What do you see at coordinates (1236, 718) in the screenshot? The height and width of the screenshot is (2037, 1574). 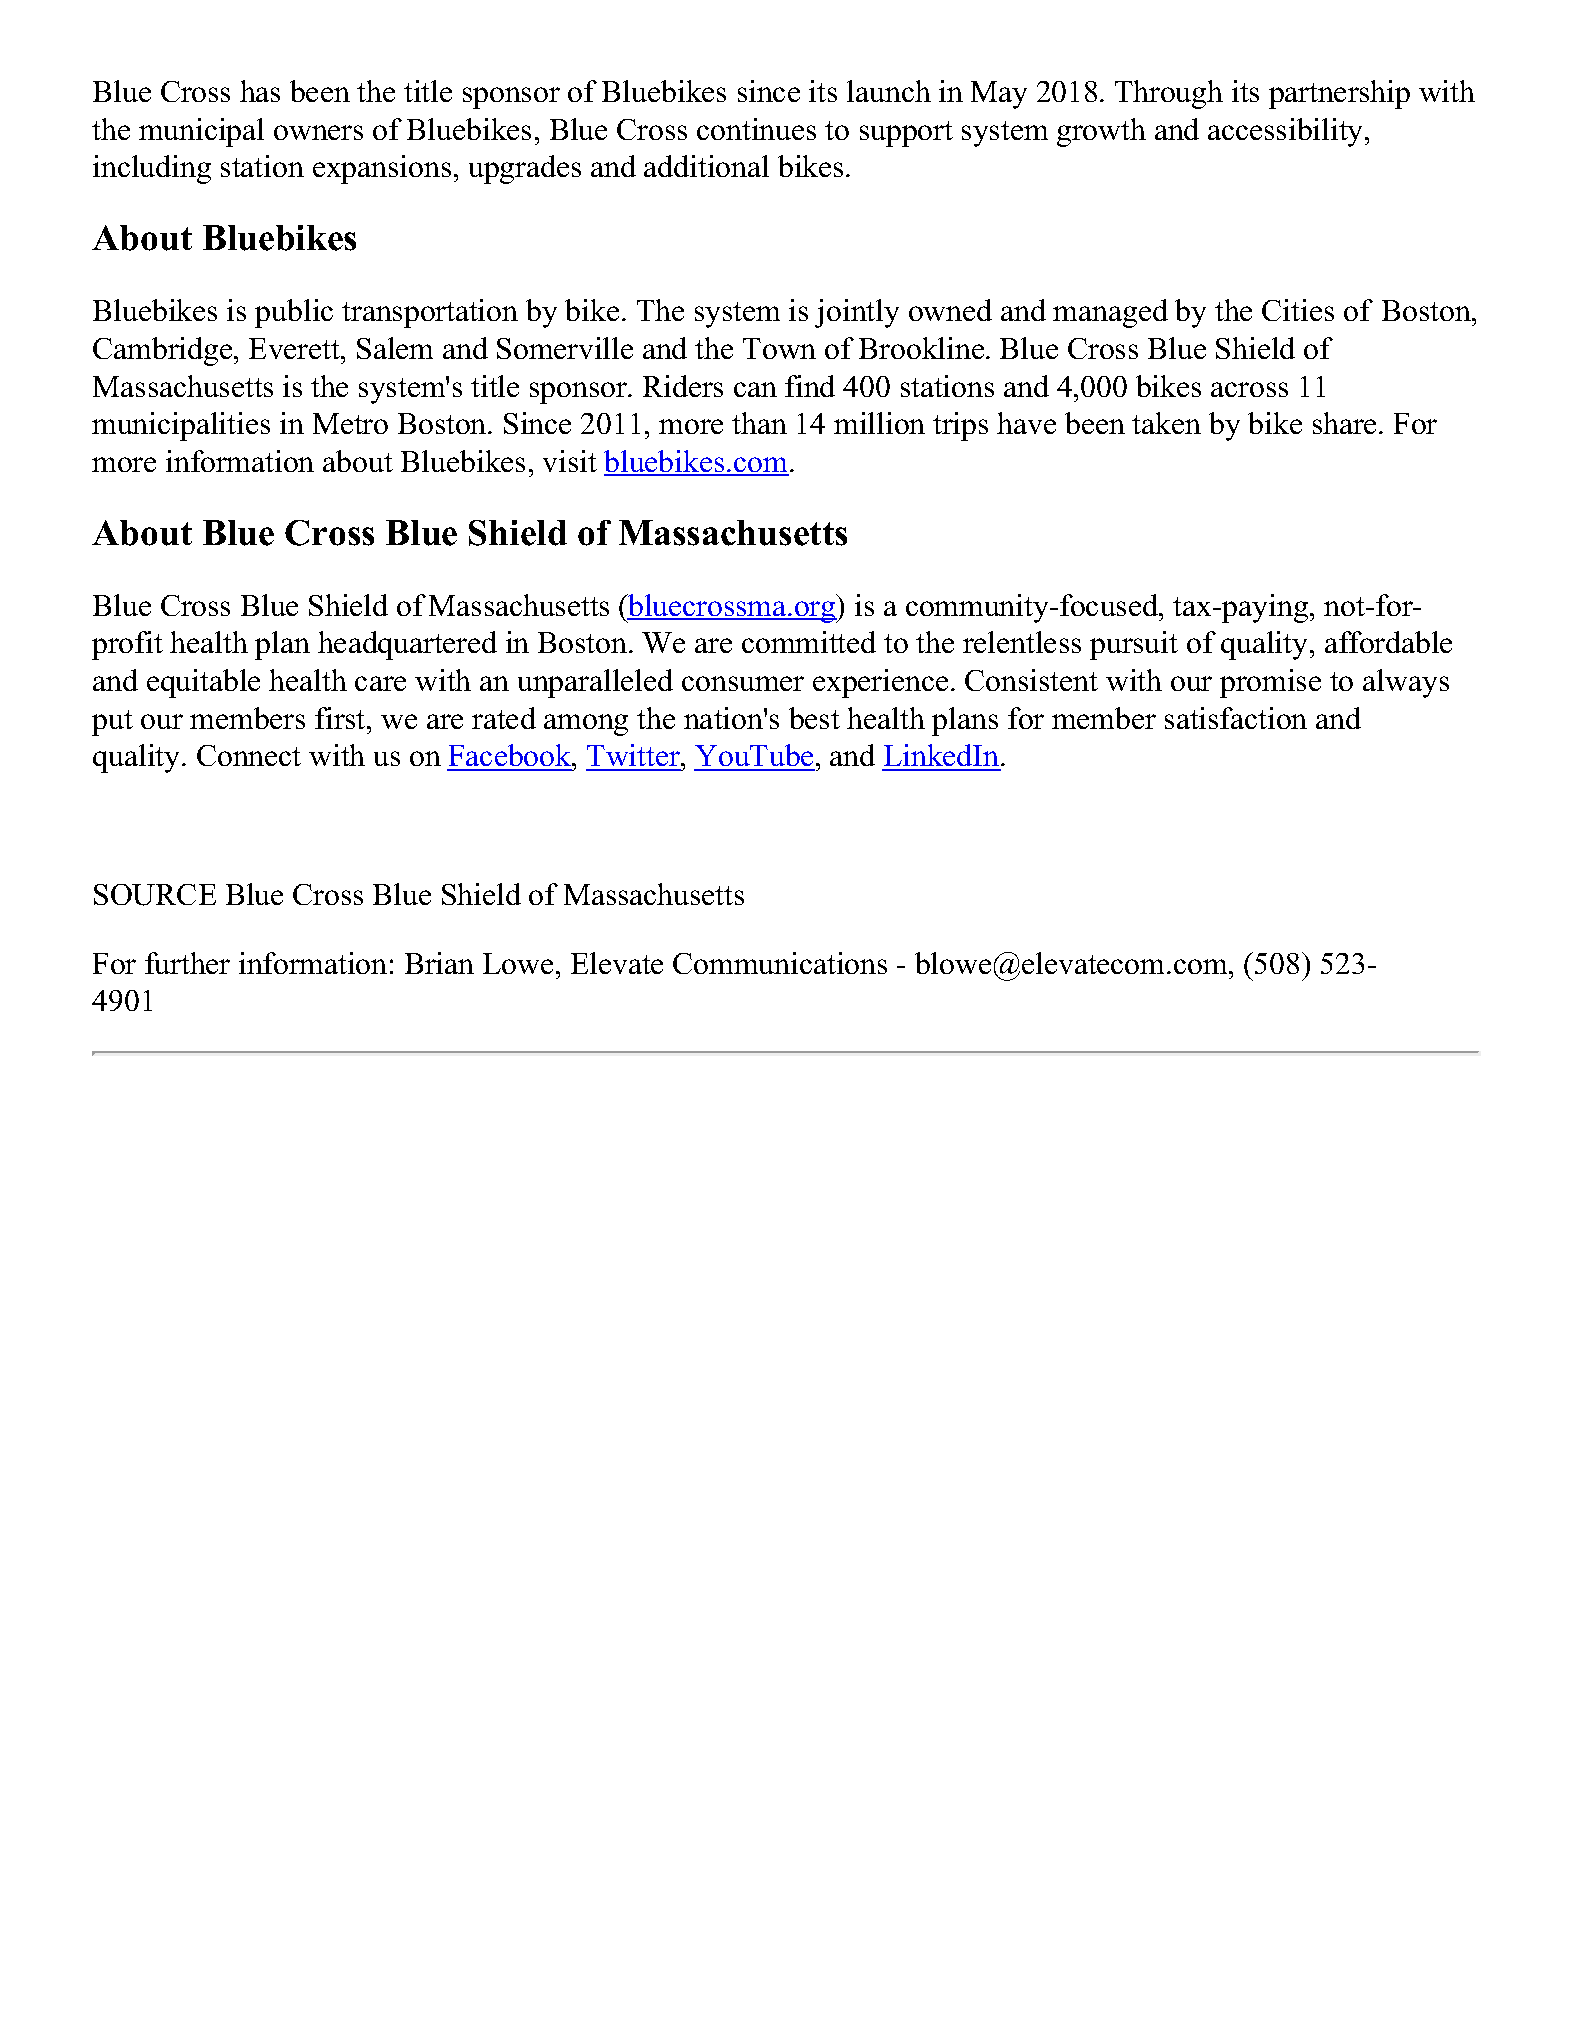 I see `satisfaction` at bounding box center [1236, 718].
